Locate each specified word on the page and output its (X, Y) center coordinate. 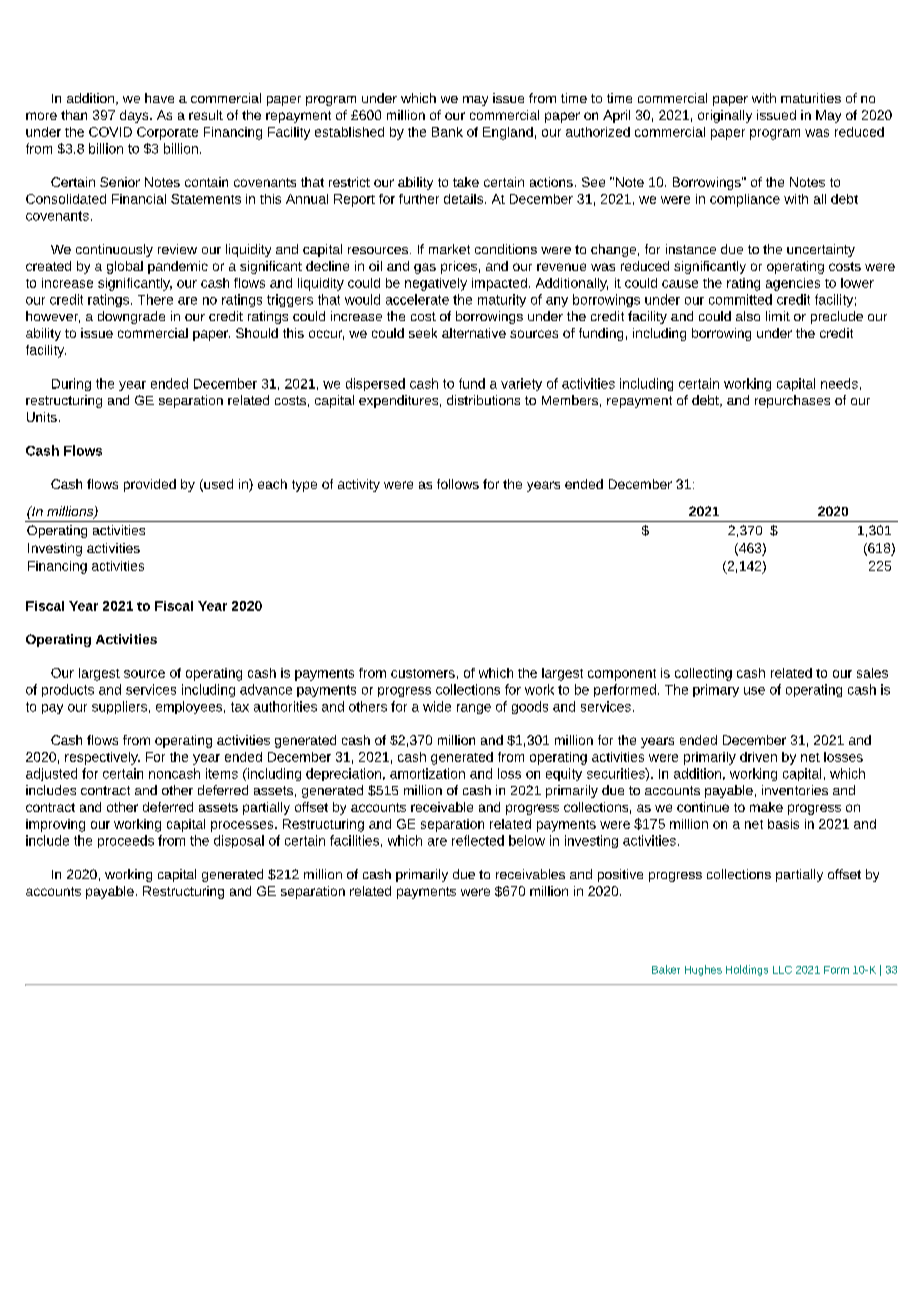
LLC (782, 970)
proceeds (126, 841)
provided (150, 485)
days (135, 116)
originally (725, 116)
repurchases (792, 401)
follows (458, 484)
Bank (447, 132)
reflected (478, 840)
